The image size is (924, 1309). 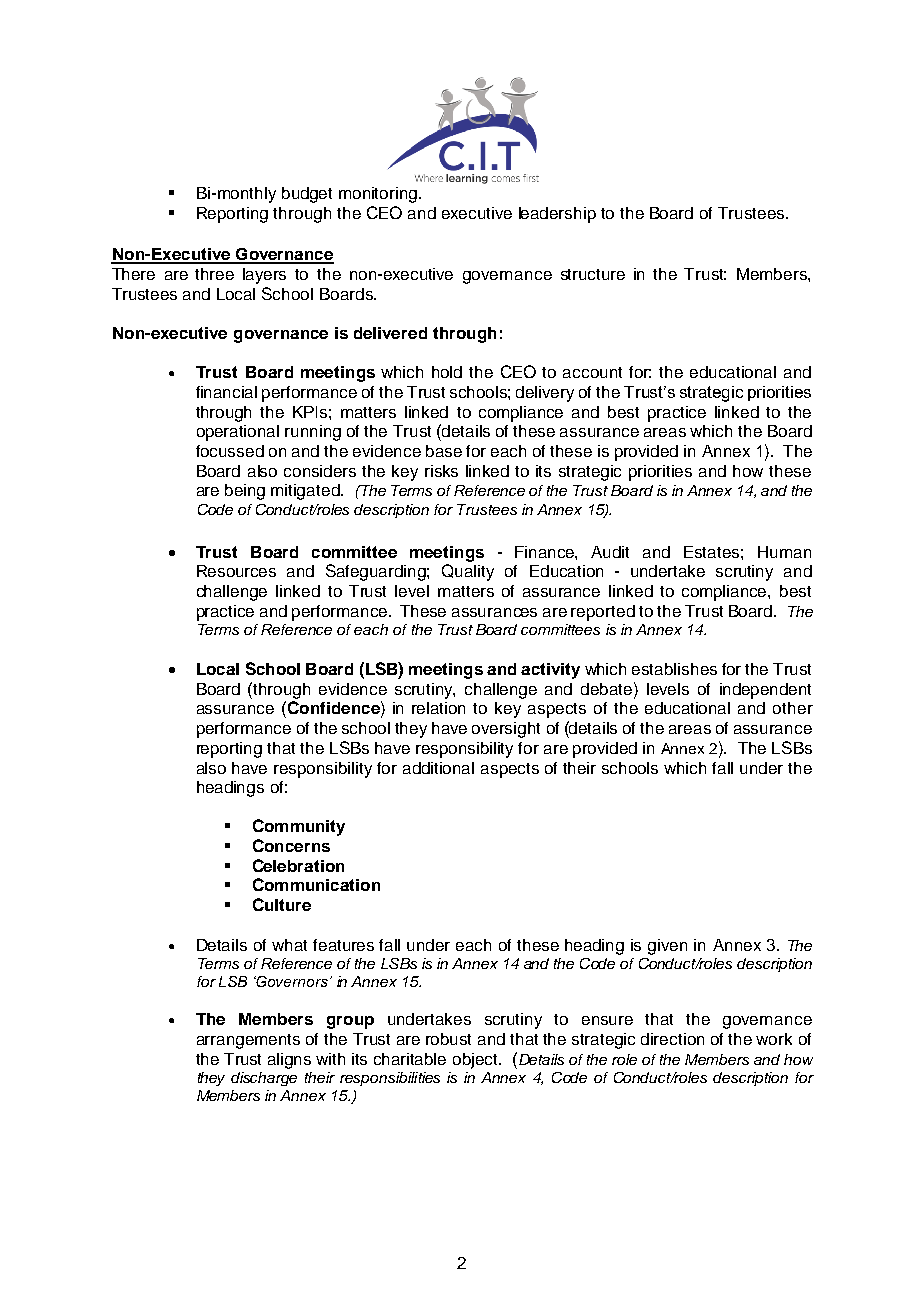 I want to click on account, so click(x=592, y=372).
